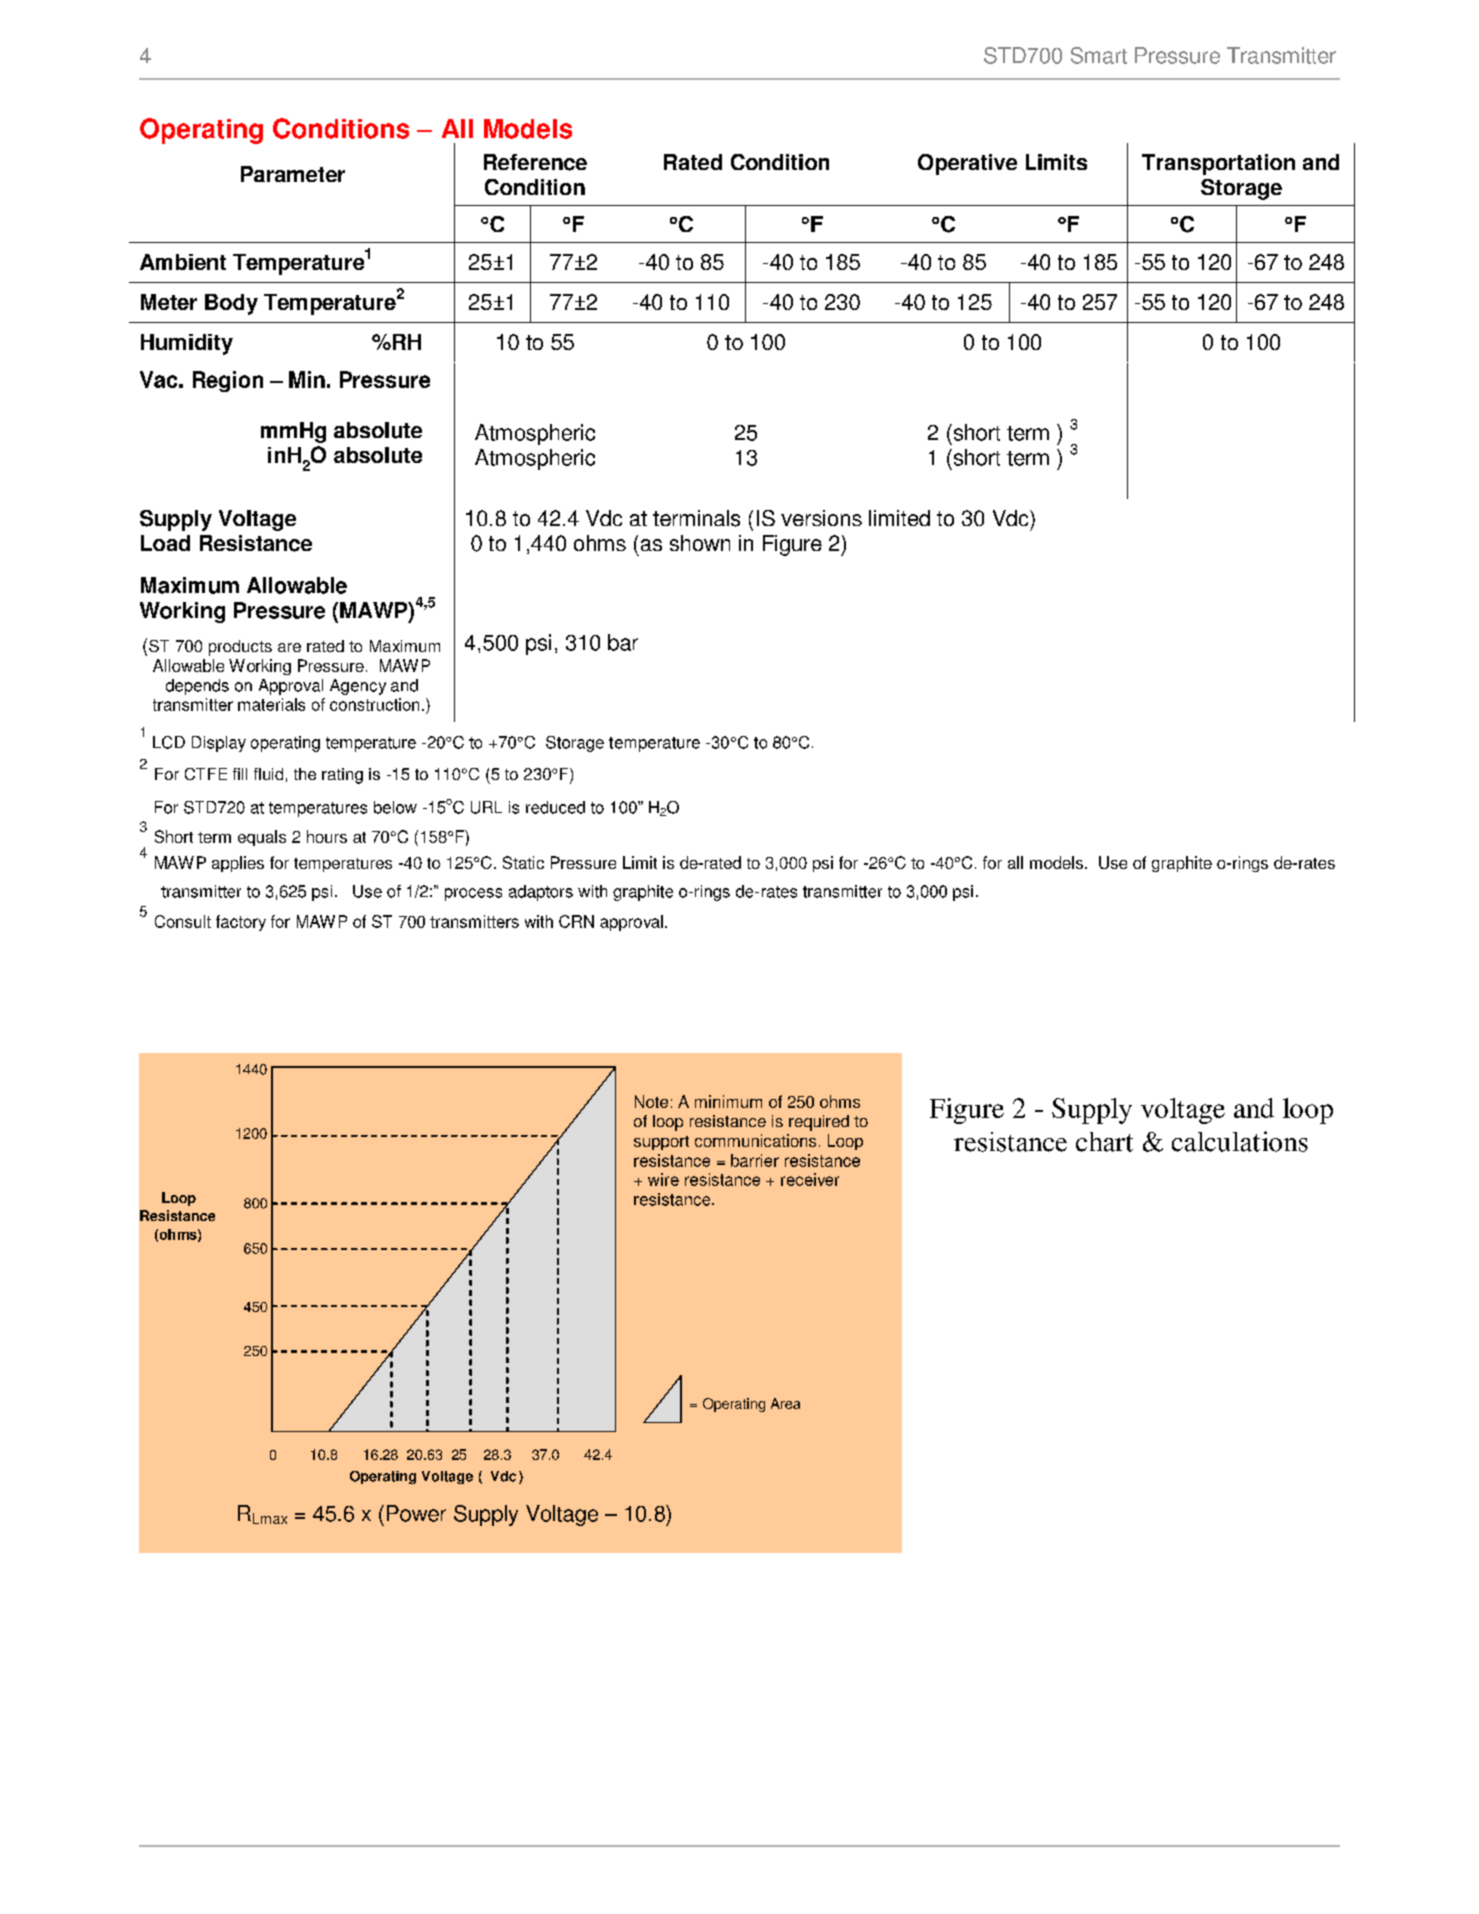 This image has height=1914, width=1479. I want to click on minimum, so click(728, 1101).
